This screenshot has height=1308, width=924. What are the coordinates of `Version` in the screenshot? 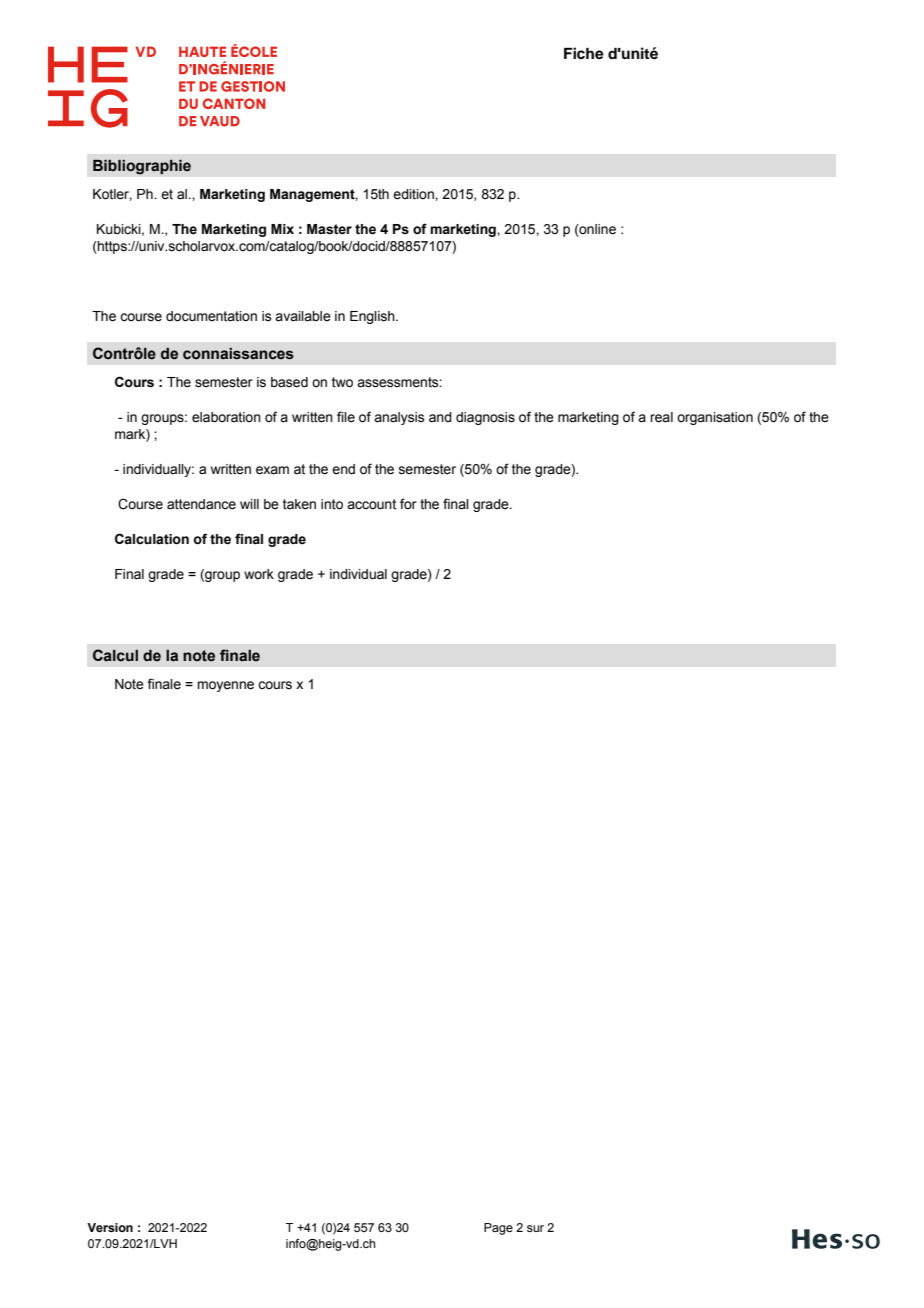 It's located at (110, 1227).
